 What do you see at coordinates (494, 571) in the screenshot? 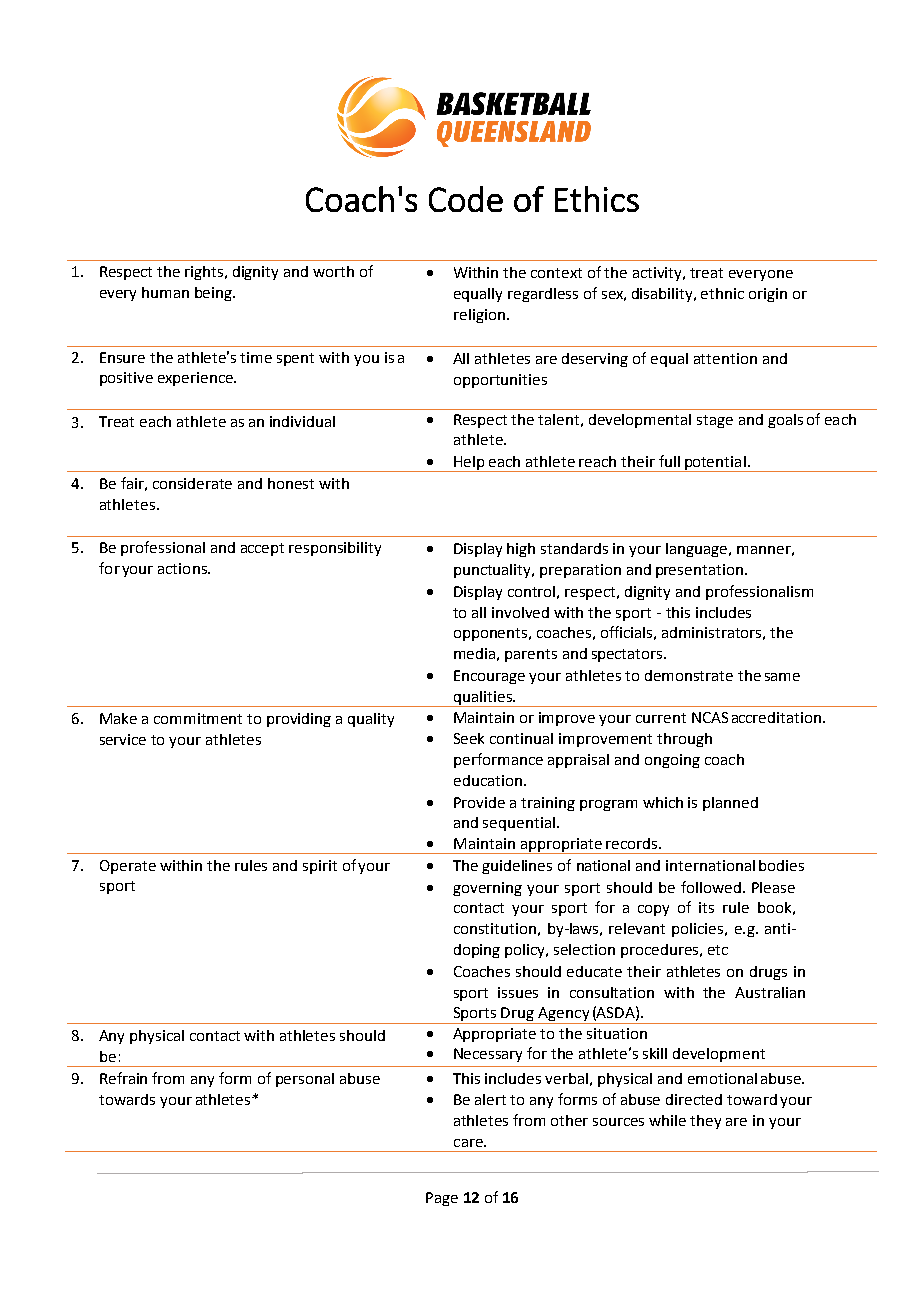
I see `punctuality` at bounding box center [494, 571].
